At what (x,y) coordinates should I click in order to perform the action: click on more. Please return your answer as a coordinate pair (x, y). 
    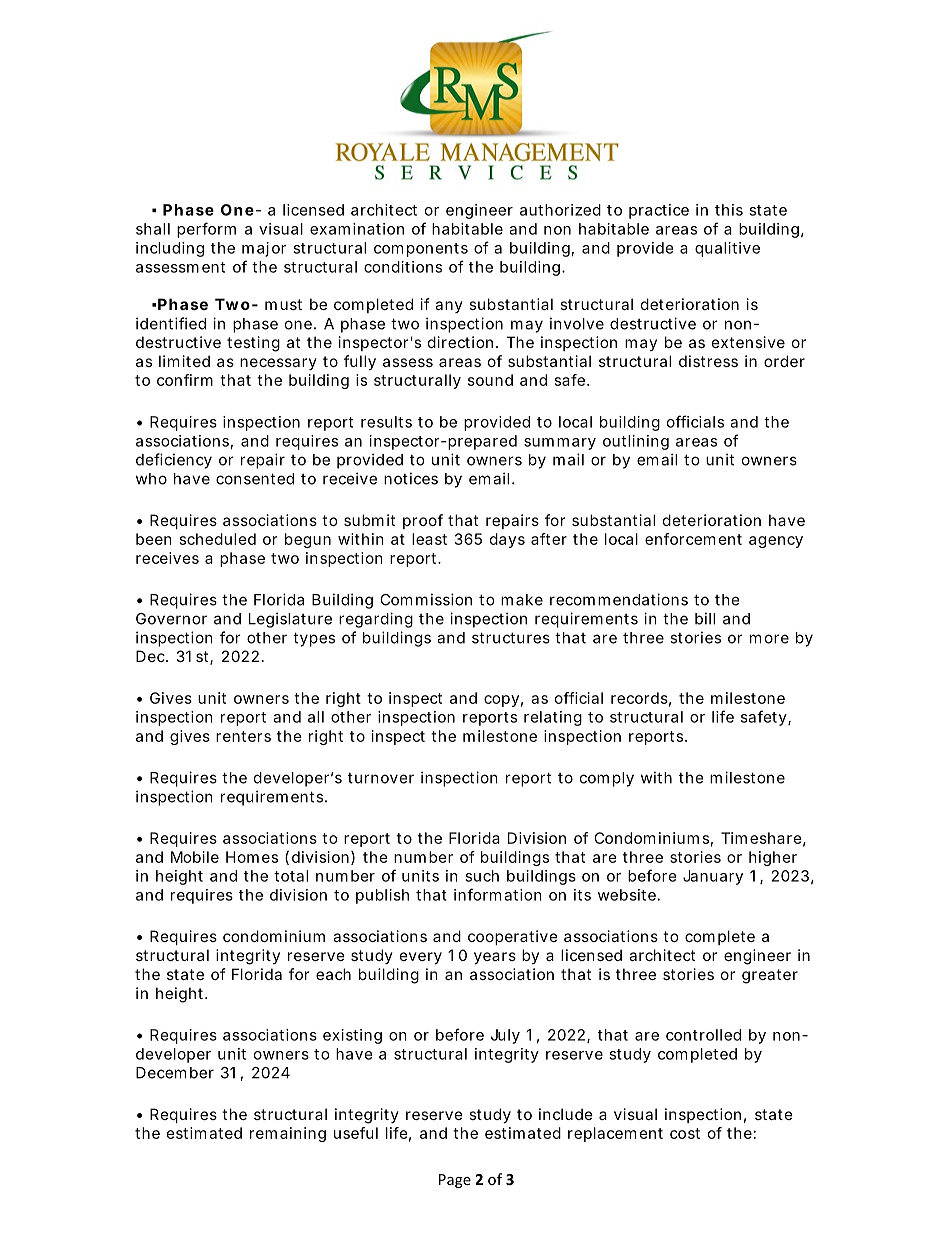
    Looking at the image, I should click on (769, 639).
